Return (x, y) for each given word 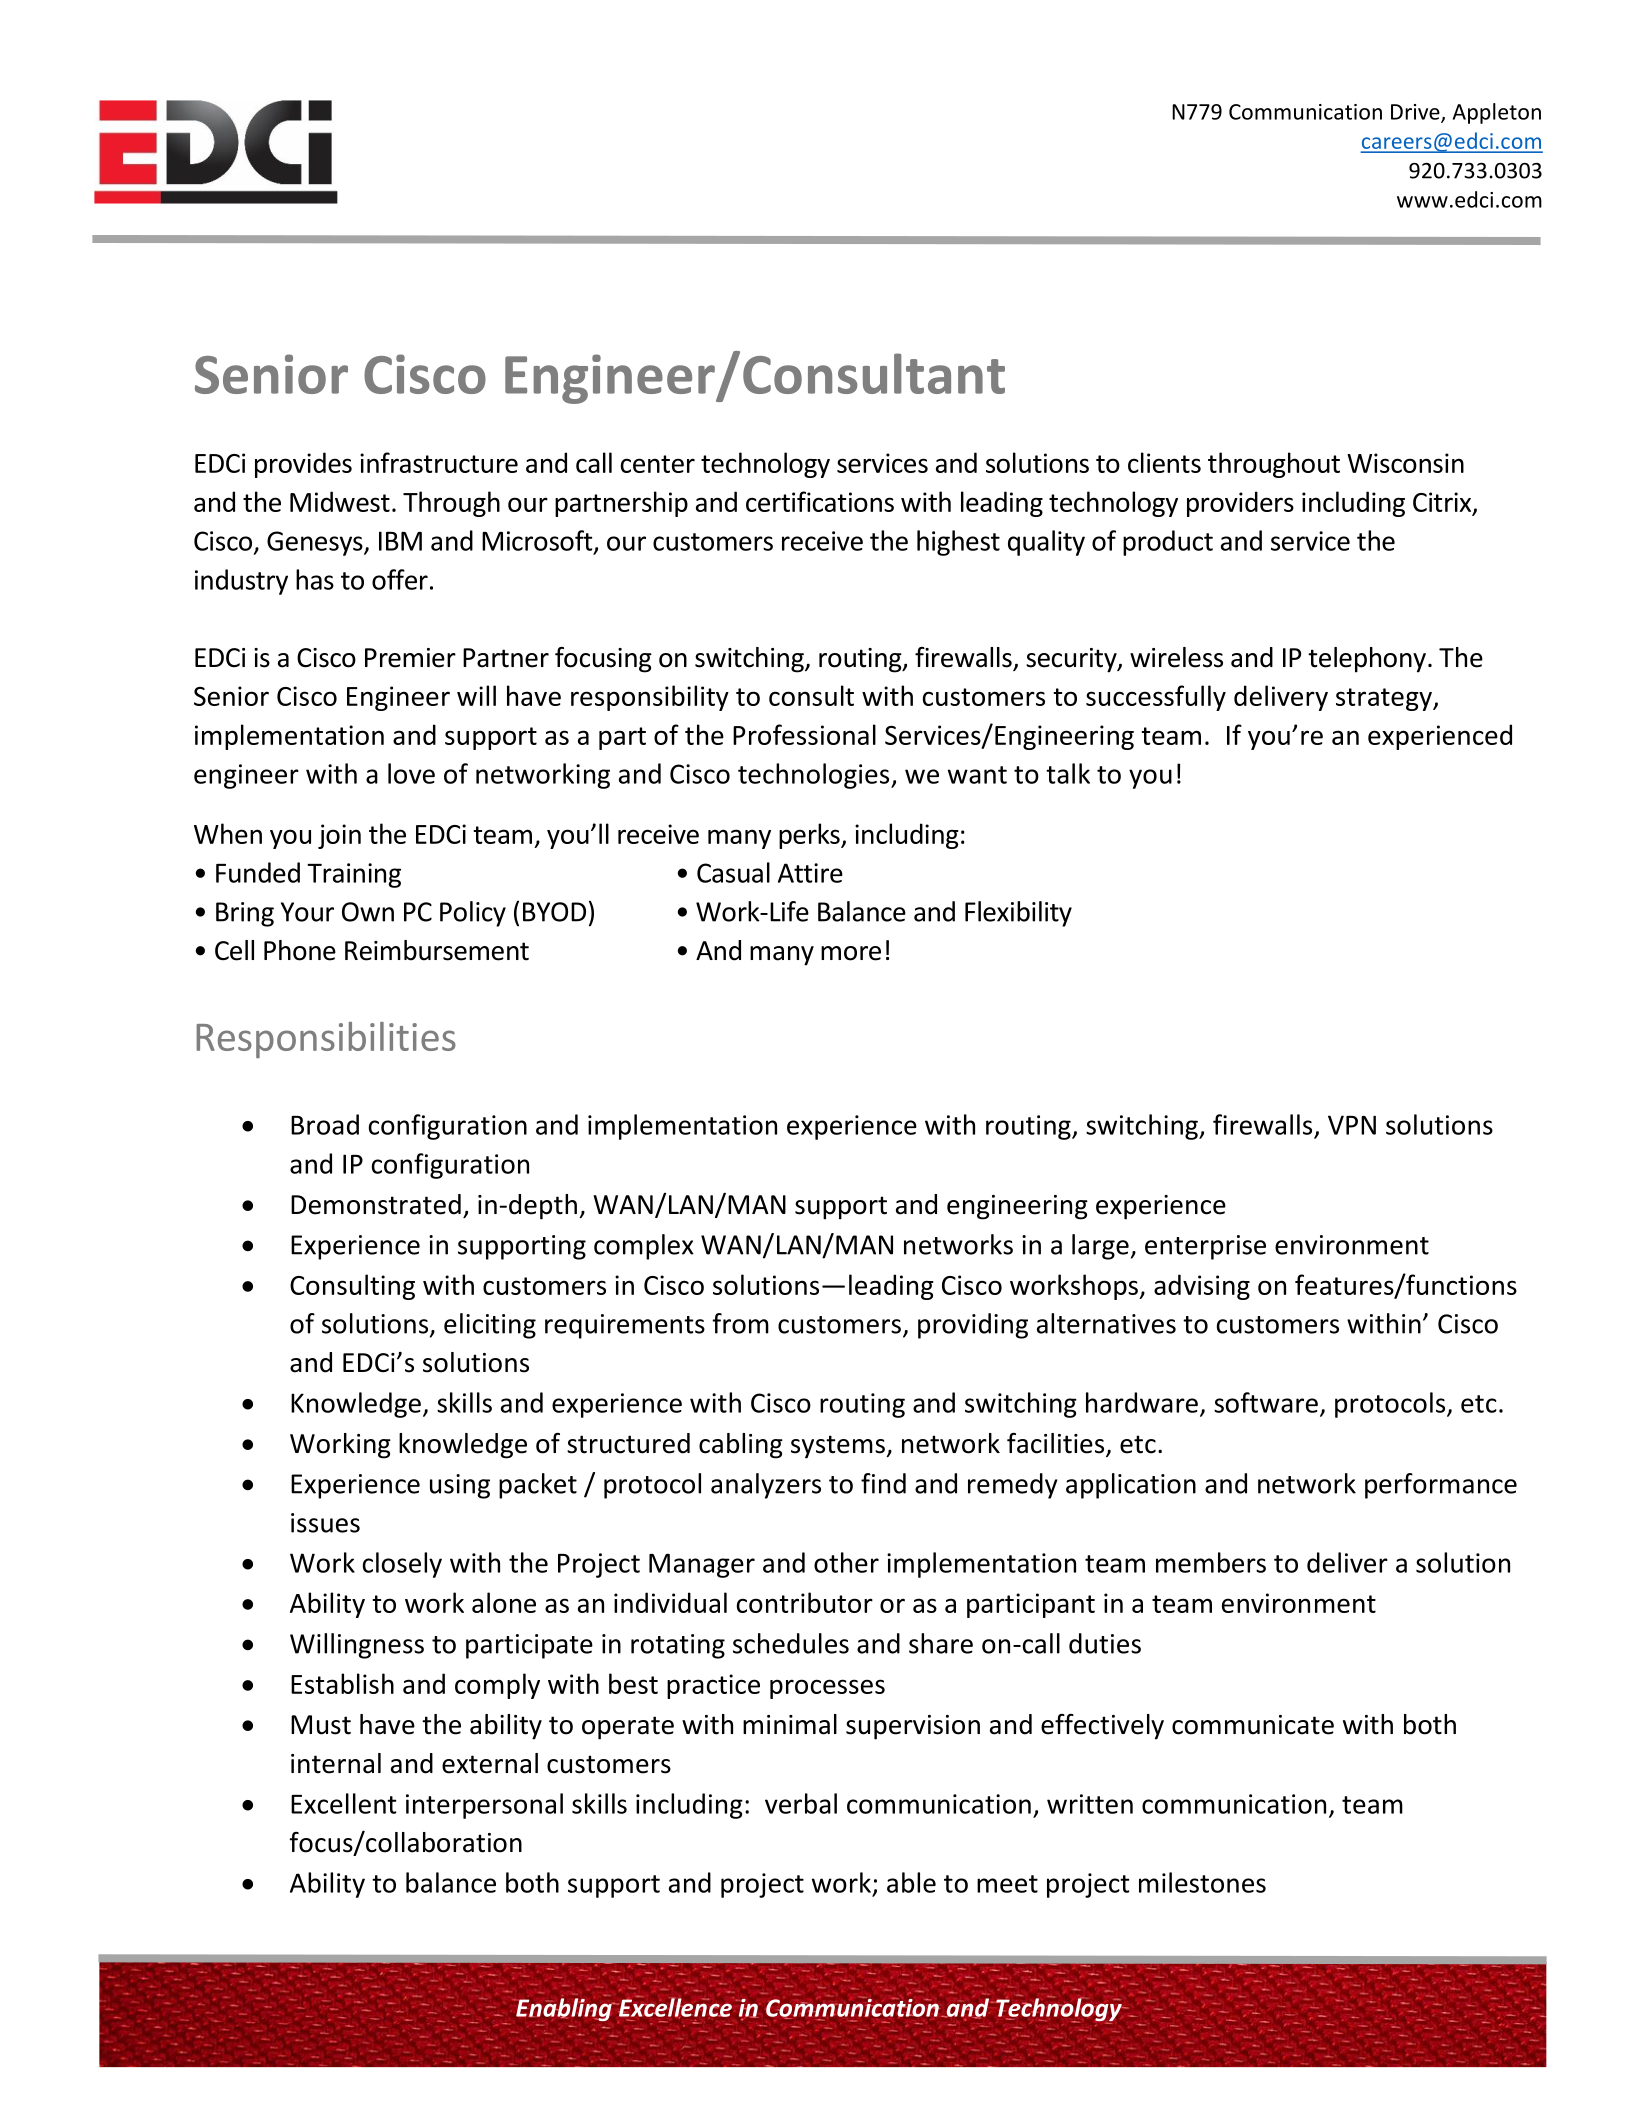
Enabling (564, 2009)
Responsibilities (326, 1040)
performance (1441, 1486)
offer (400, 579)
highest (958, 543)
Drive (1416, 113)
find (883, 1483)
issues (325, 1523)
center (658, 464)
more (851, 953)
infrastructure (439, 462)
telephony (1367, 660)
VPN (1352, 1125)
